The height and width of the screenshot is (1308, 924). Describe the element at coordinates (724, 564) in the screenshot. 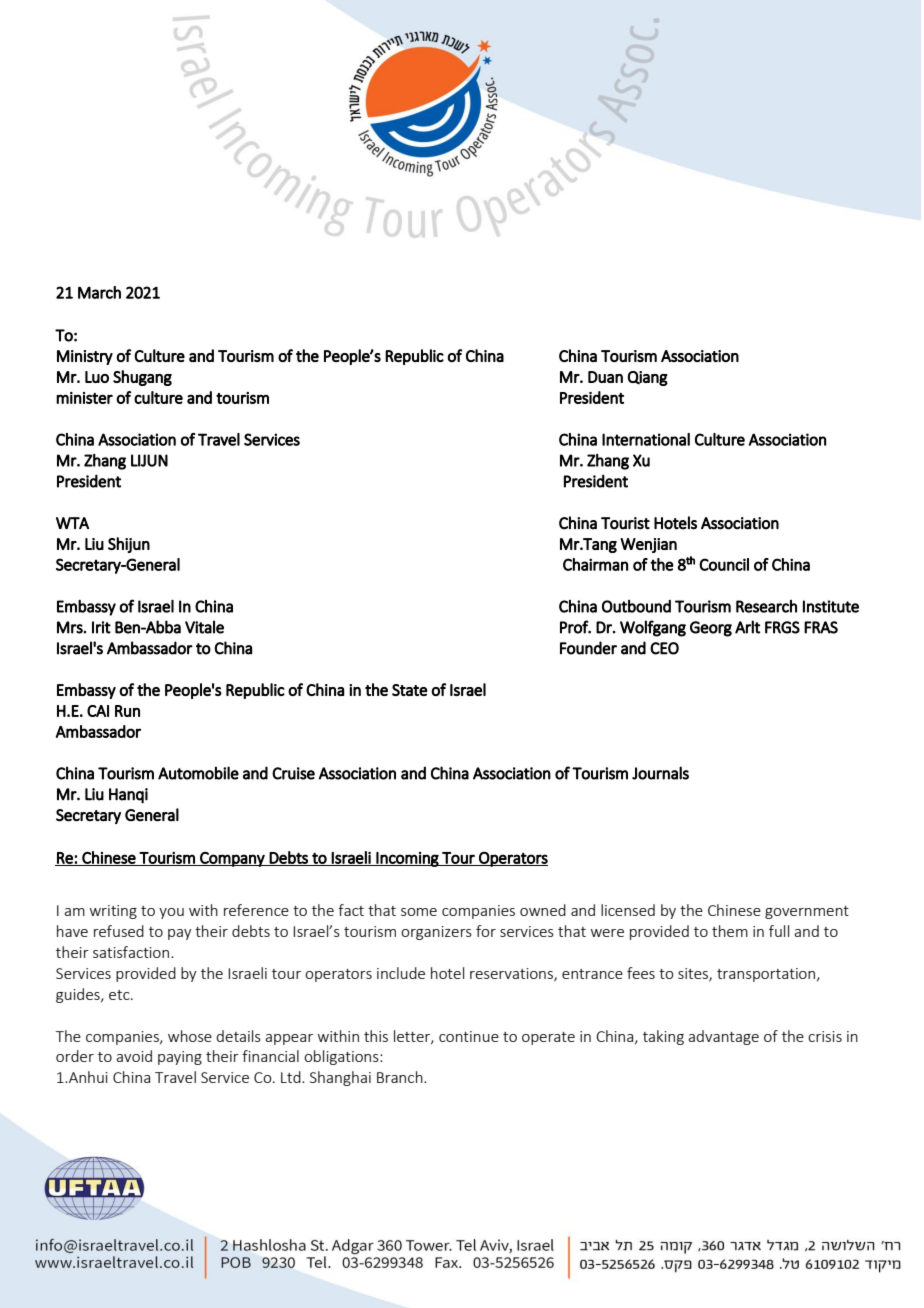

I see `Council` at that location.
